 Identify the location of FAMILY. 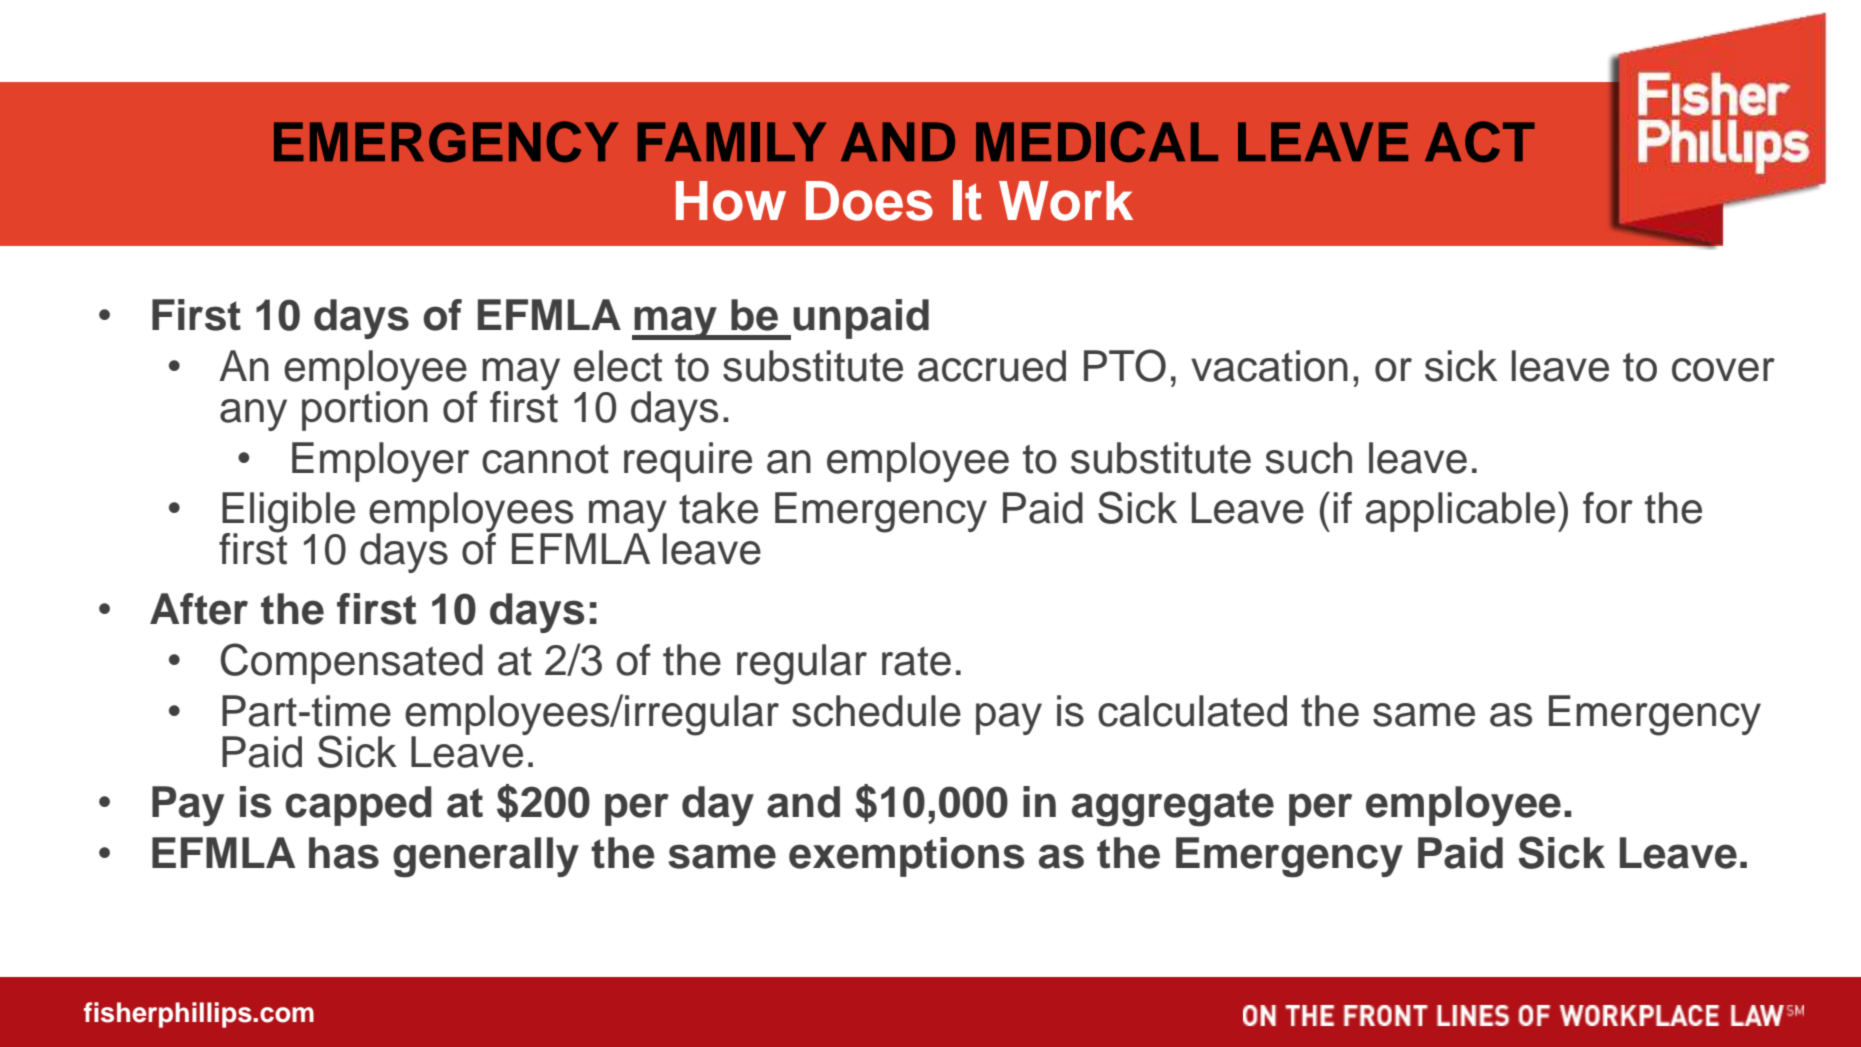
(732, 142).
